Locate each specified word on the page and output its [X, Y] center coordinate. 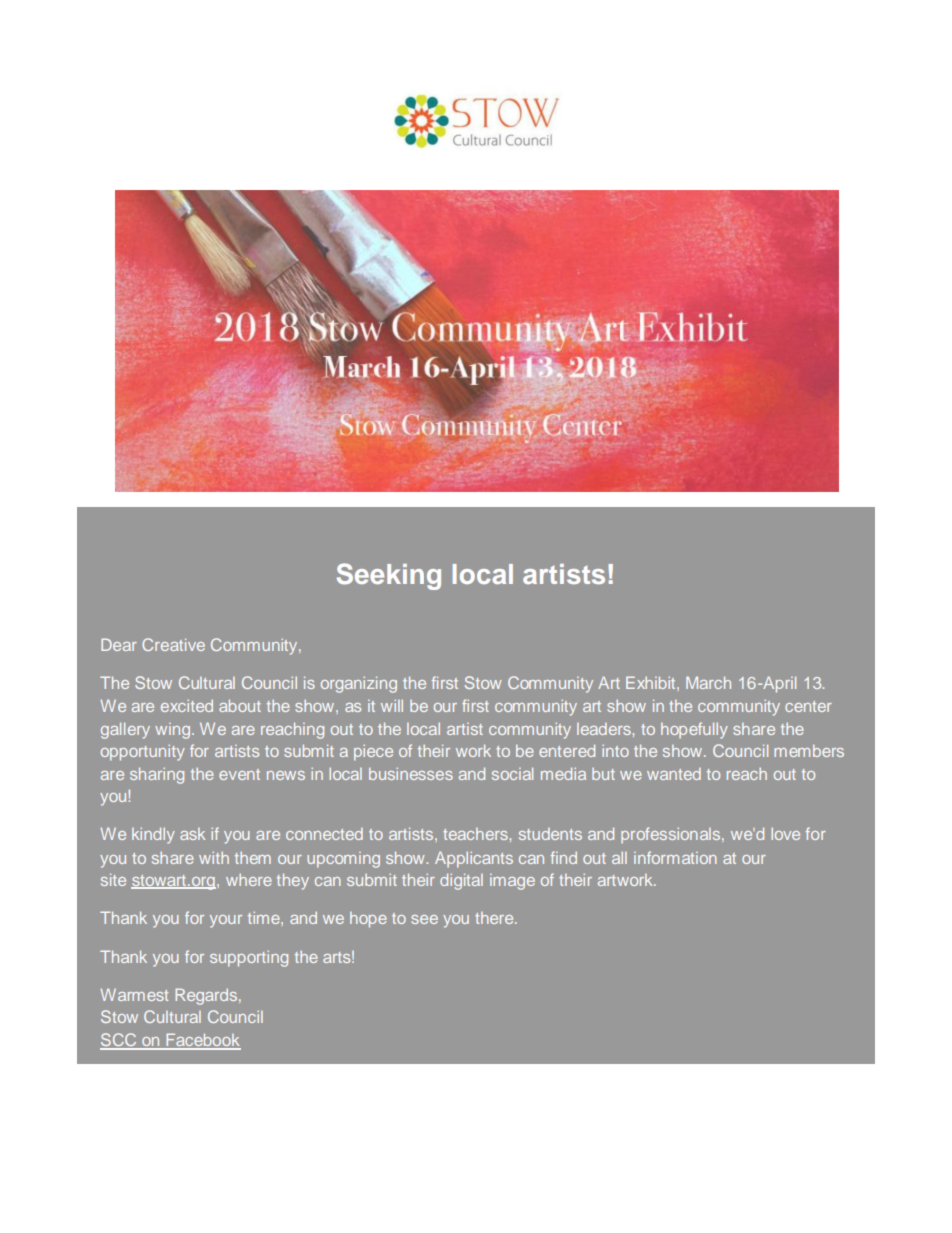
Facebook [202, 1041]
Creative [173, 644]
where [249, 880]
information [675, 857]
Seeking [389, 576]
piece [373, 753]
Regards [207, 996]
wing [174, 731]
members [809, 751]
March [708, 682]
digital [461, 882]
